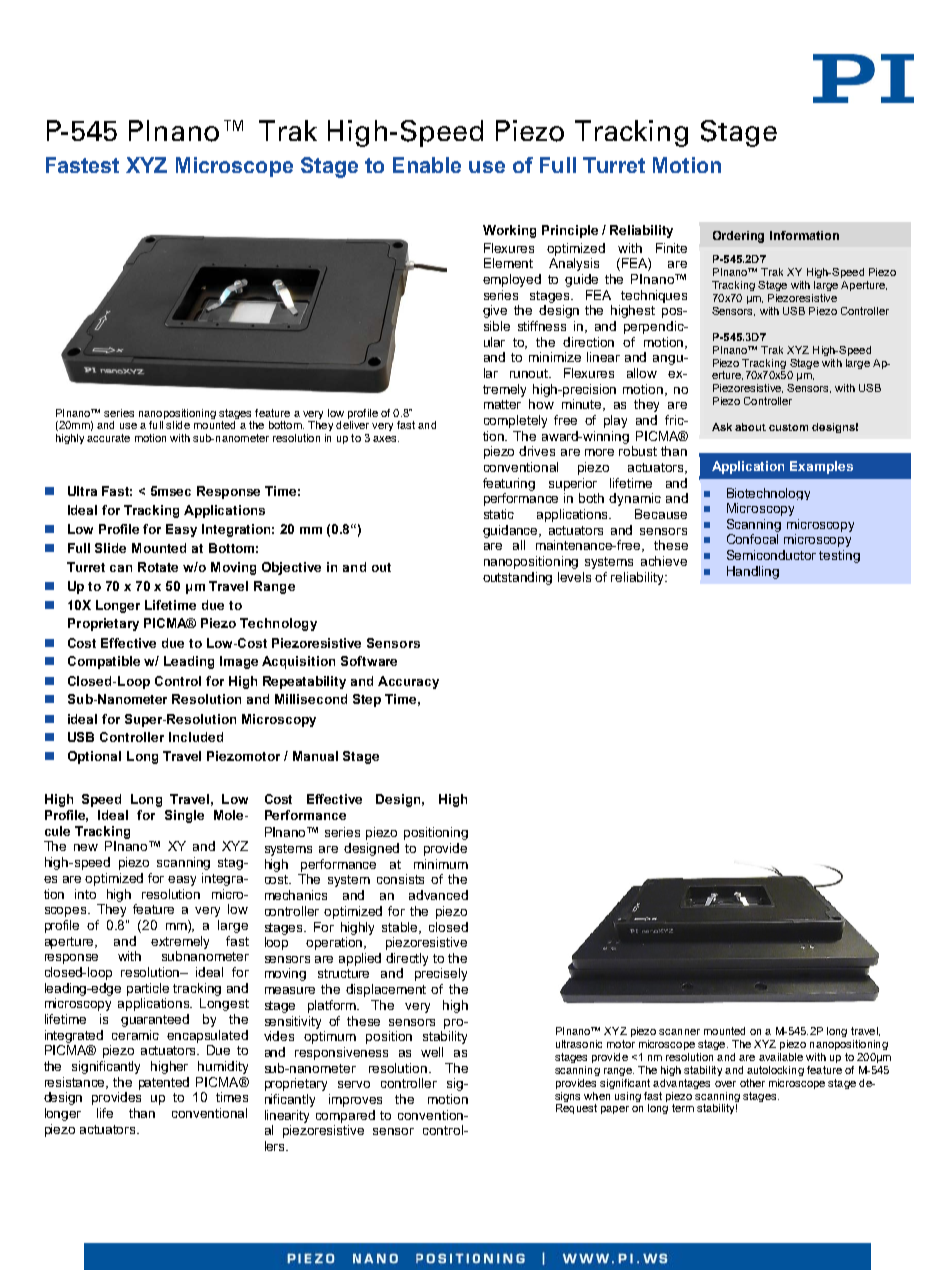 The image size is (952, 1270). Describe the element at coordinates (738, 237) in the document. I see `Ordering` at that location.
